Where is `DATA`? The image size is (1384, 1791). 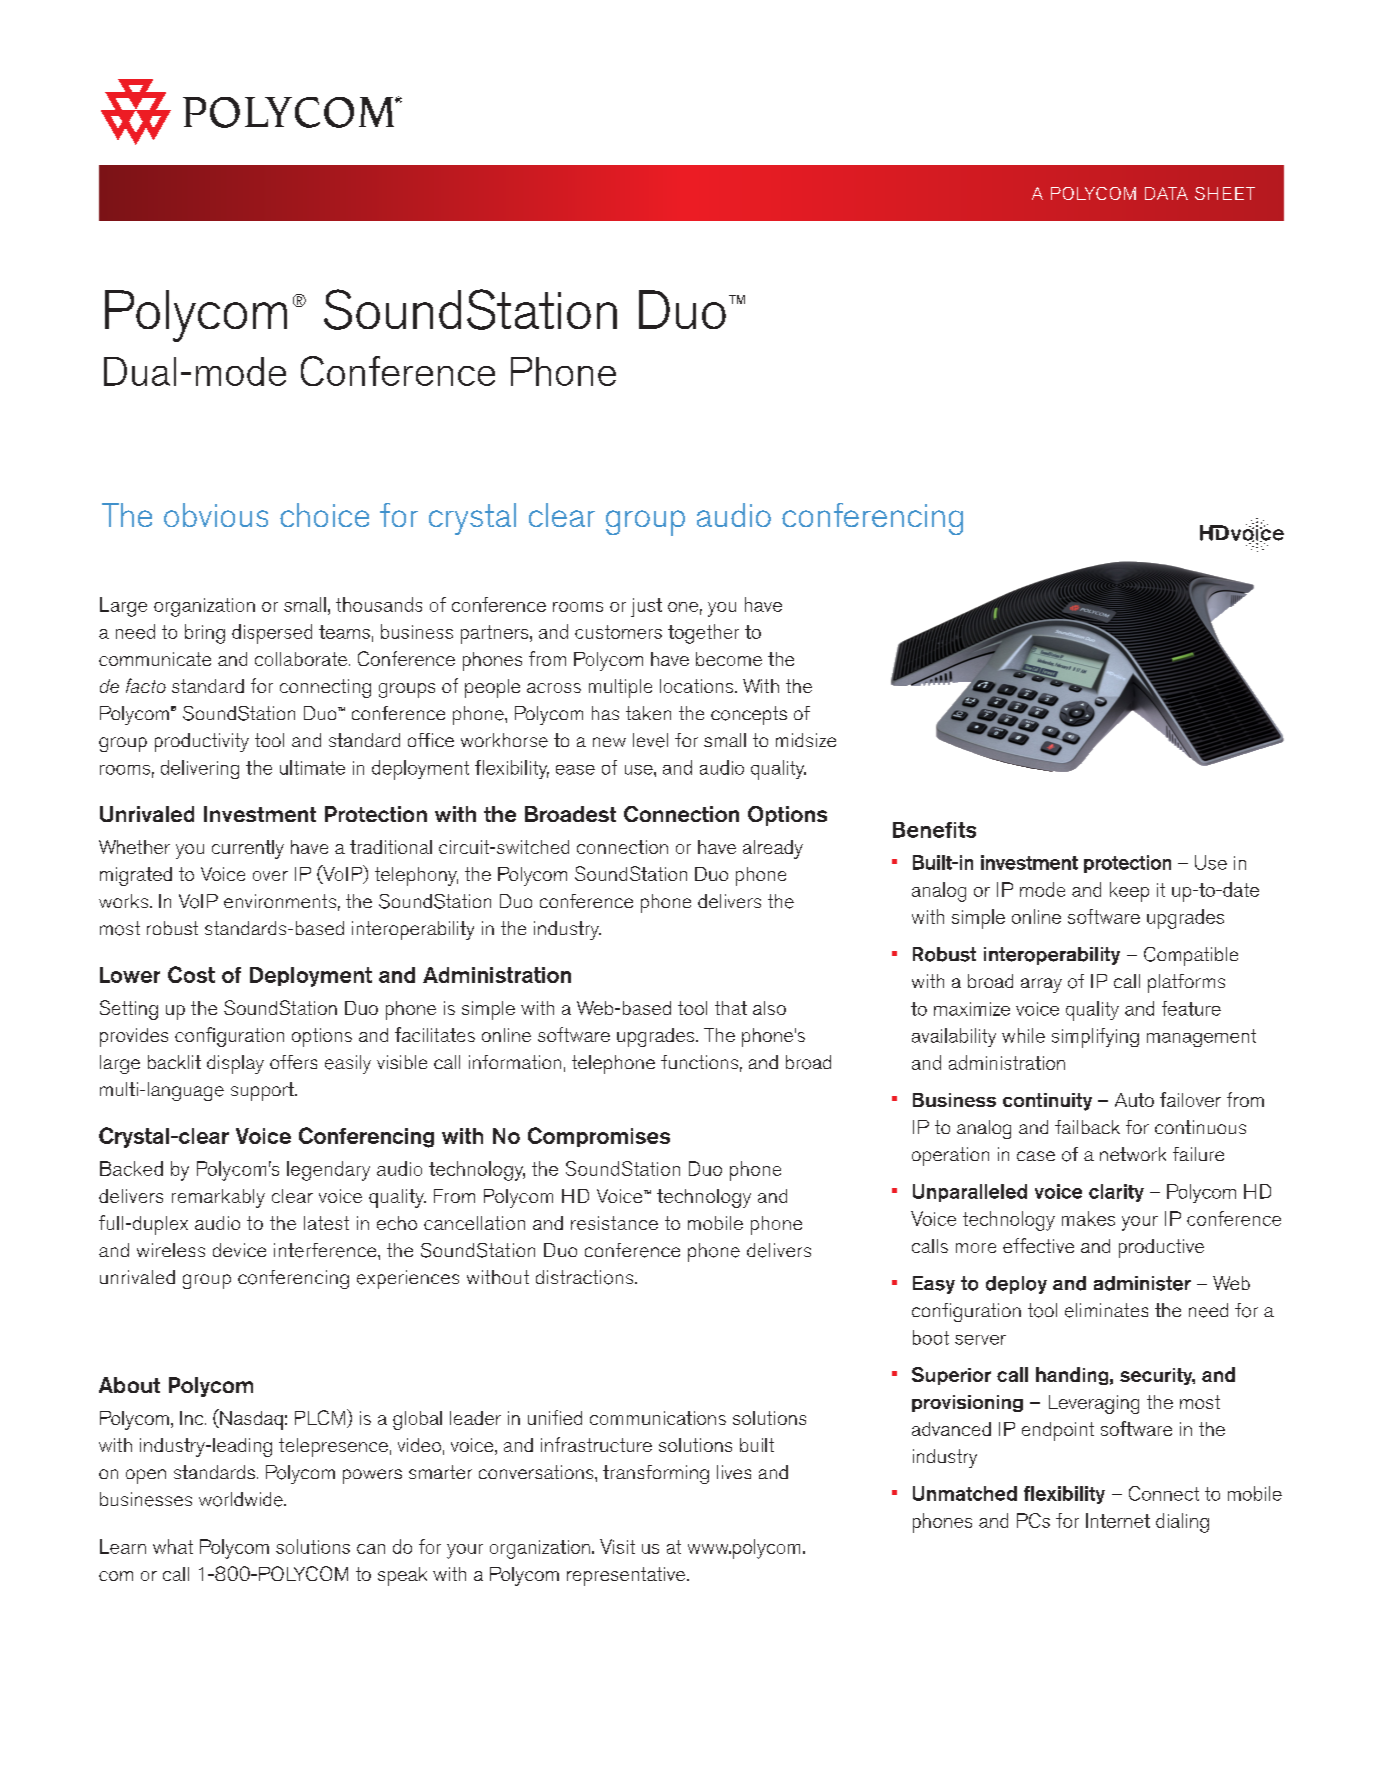
DATA is located at coordinates (1166, 193).
